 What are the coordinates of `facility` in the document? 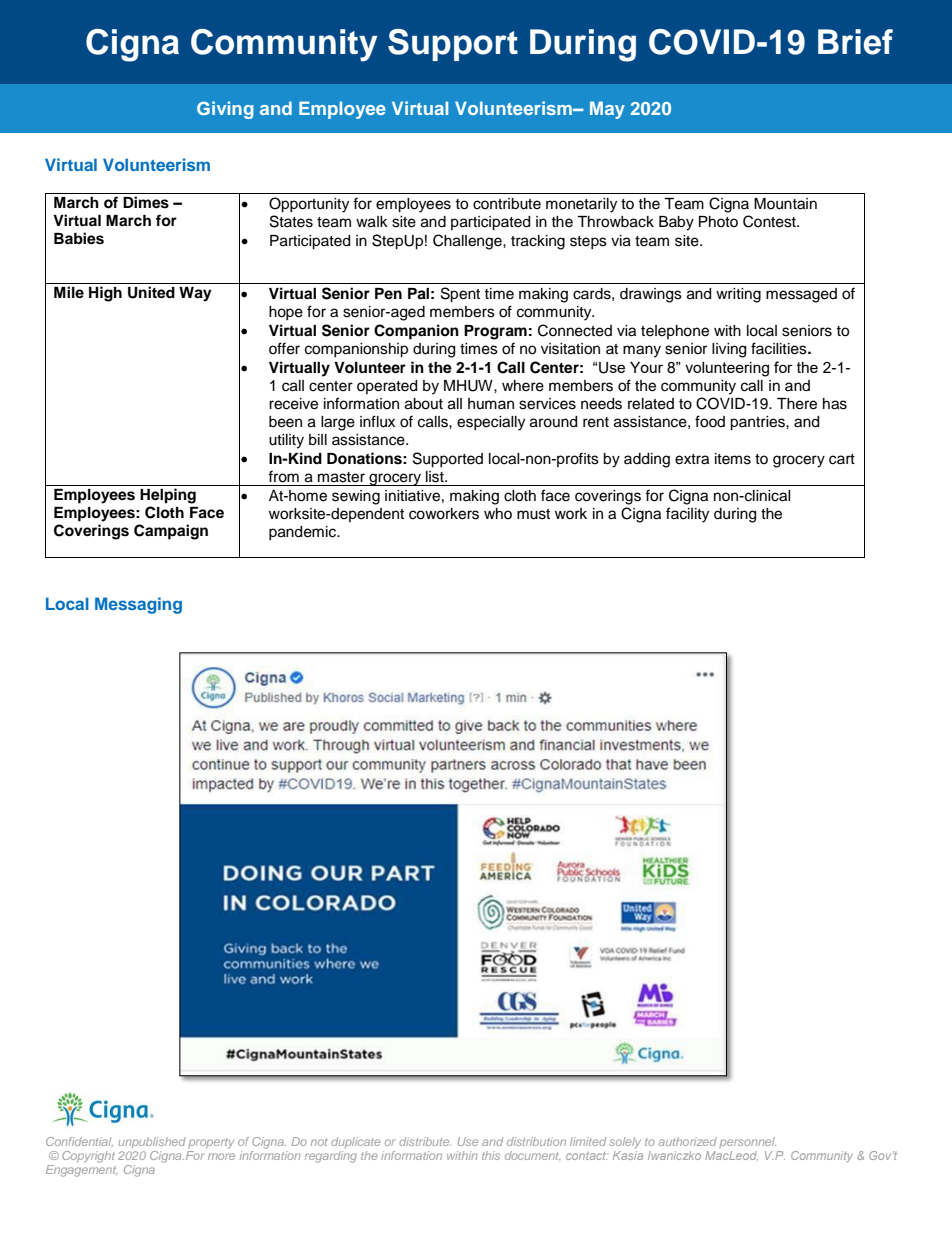 It's located at (687, 515).
